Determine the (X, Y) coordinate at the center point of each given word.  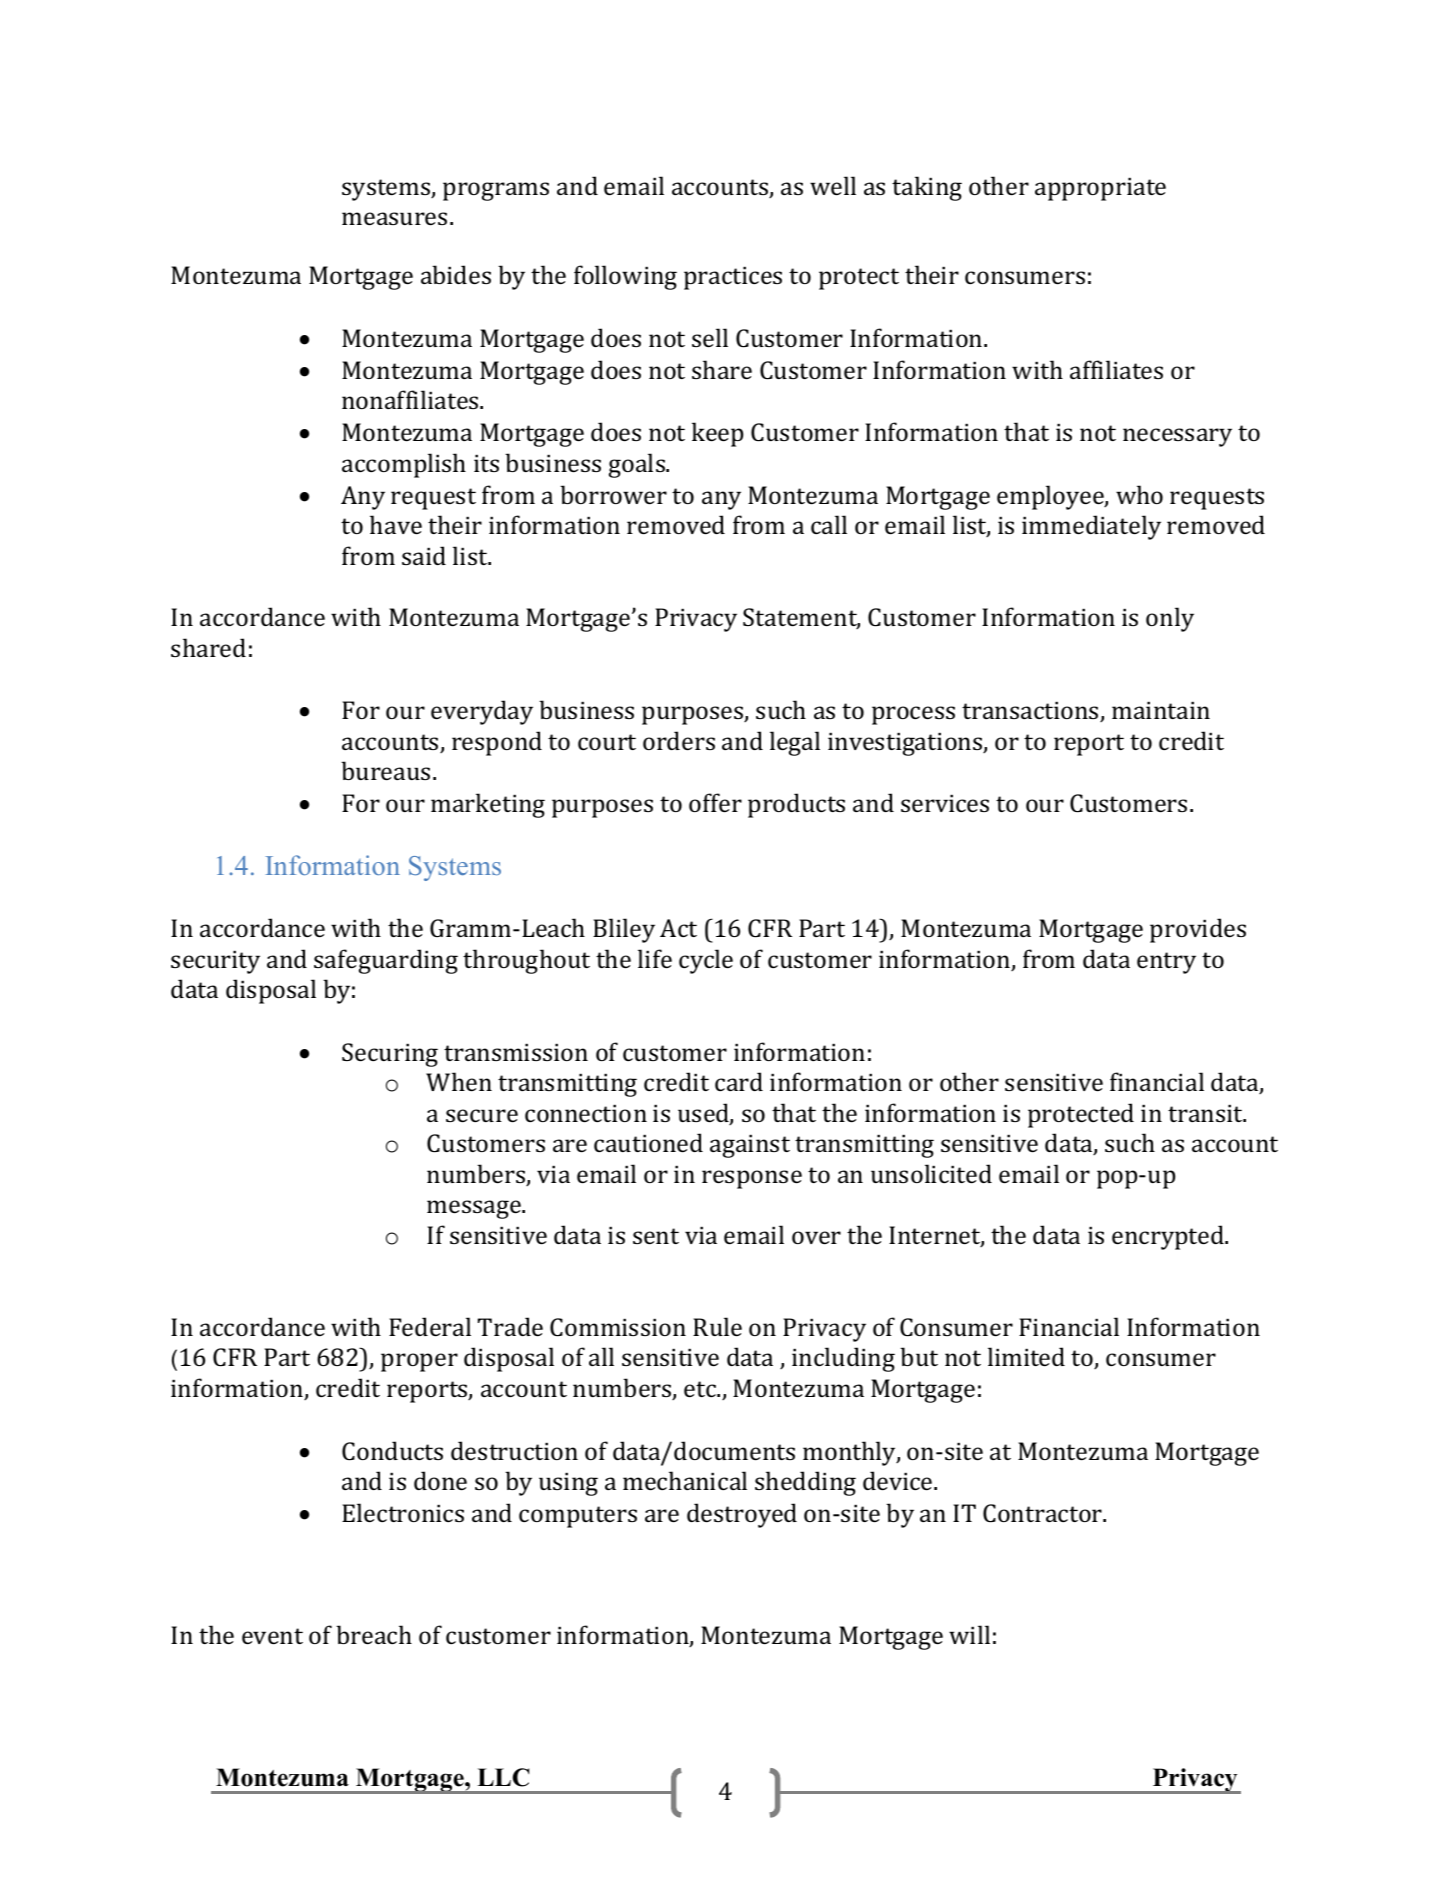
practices (733, 278)
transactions (1031, 712)
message (475, 1209)
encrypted (1169, 1237)
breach (374, 1634)
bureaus (385, 770)
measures (394, 218)
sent (656, 1236)
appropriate (1100, 189)
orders (679, 740)
